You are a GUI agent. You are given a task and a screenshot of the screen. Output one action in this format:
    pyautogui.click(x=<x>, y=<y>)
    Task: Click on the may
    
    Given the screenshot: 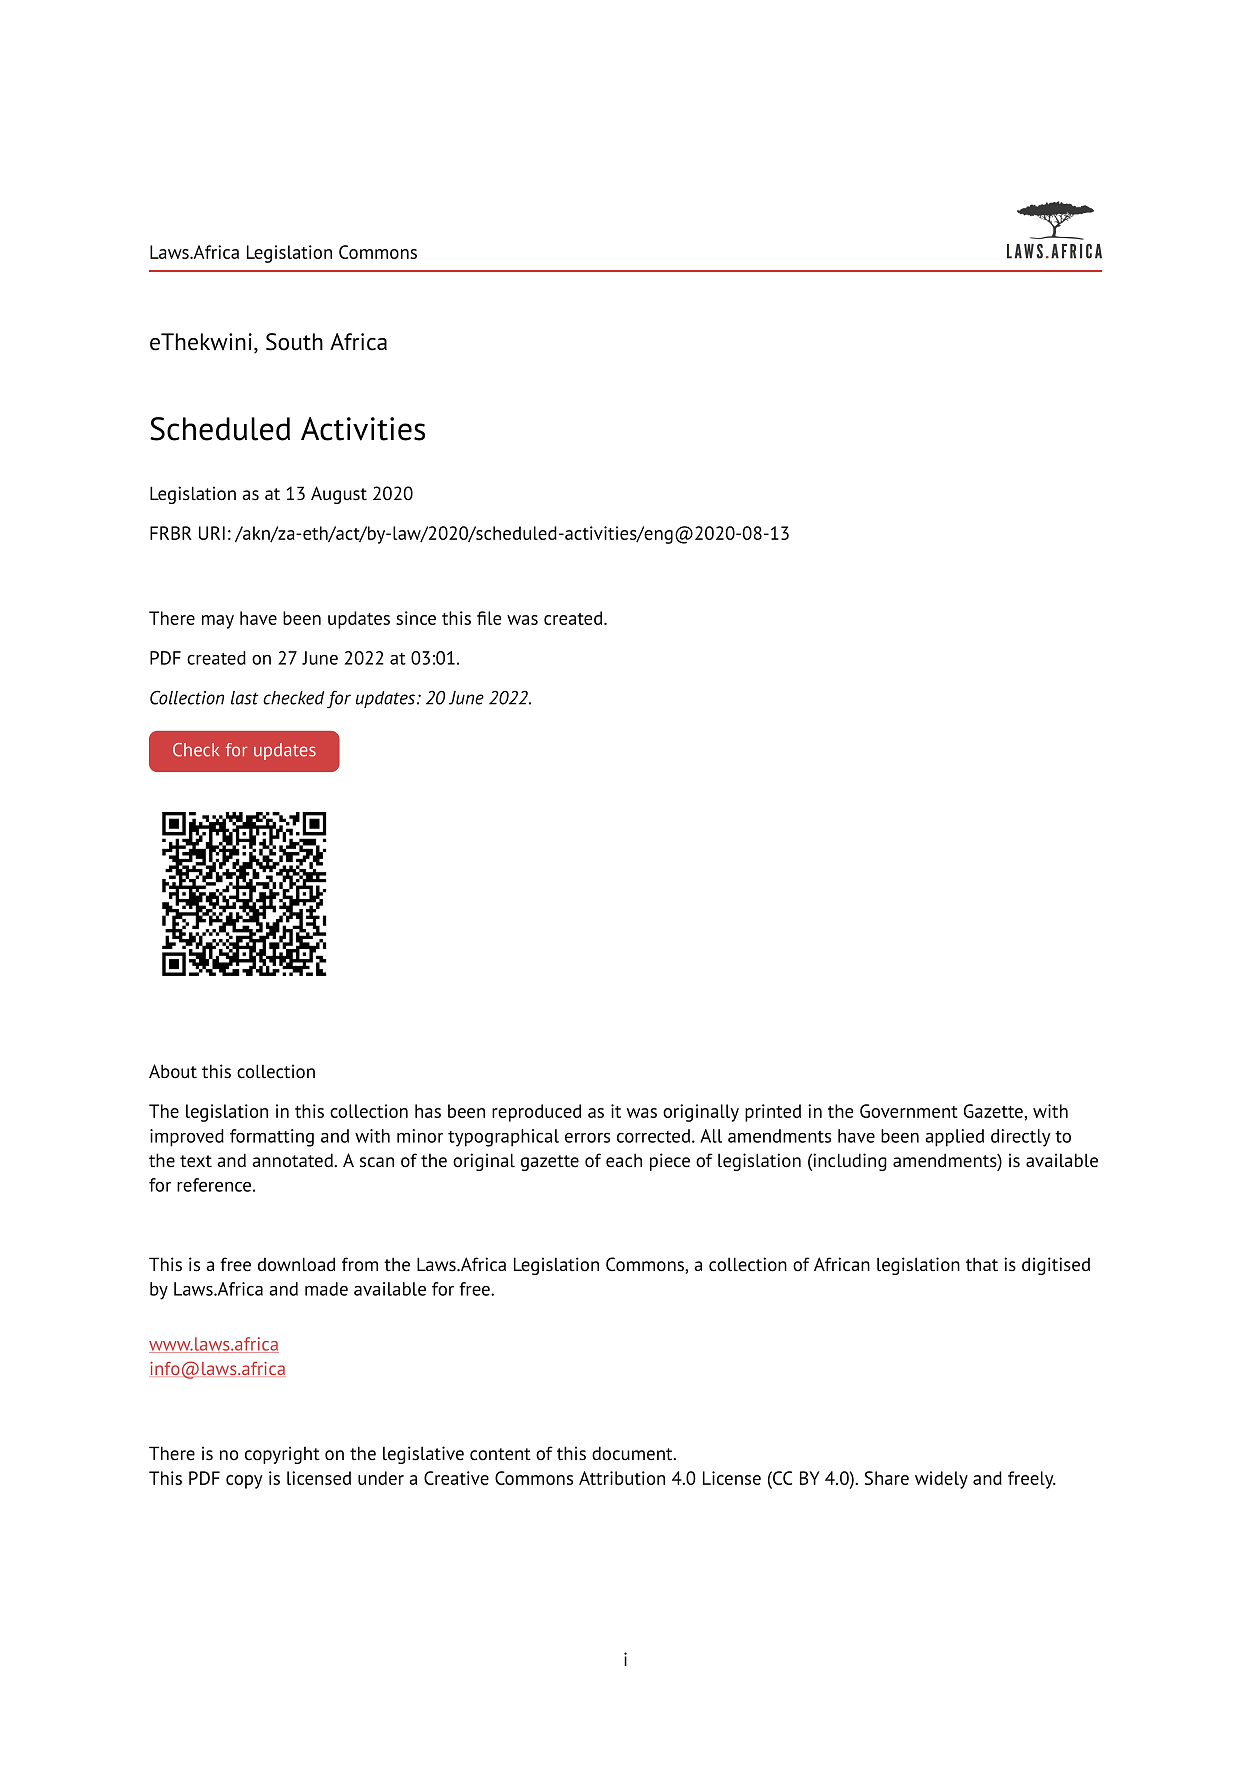 What is the action you would take?
    pyautogui.click(x=218, y=622)
